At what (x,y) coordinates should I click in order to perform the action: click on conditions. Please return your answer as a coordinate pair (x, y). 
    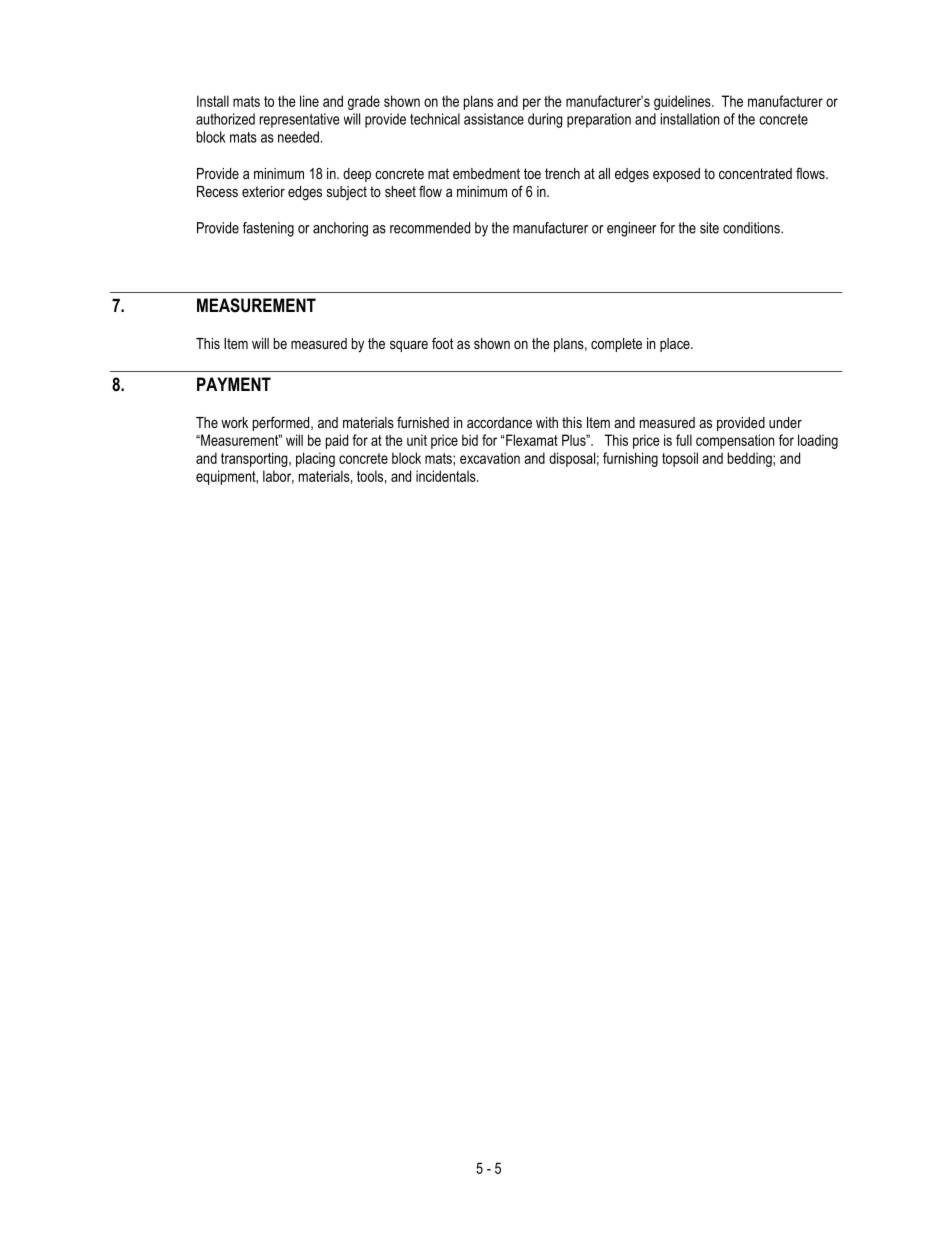
    Looking at the image, I should click on (752, 228).
